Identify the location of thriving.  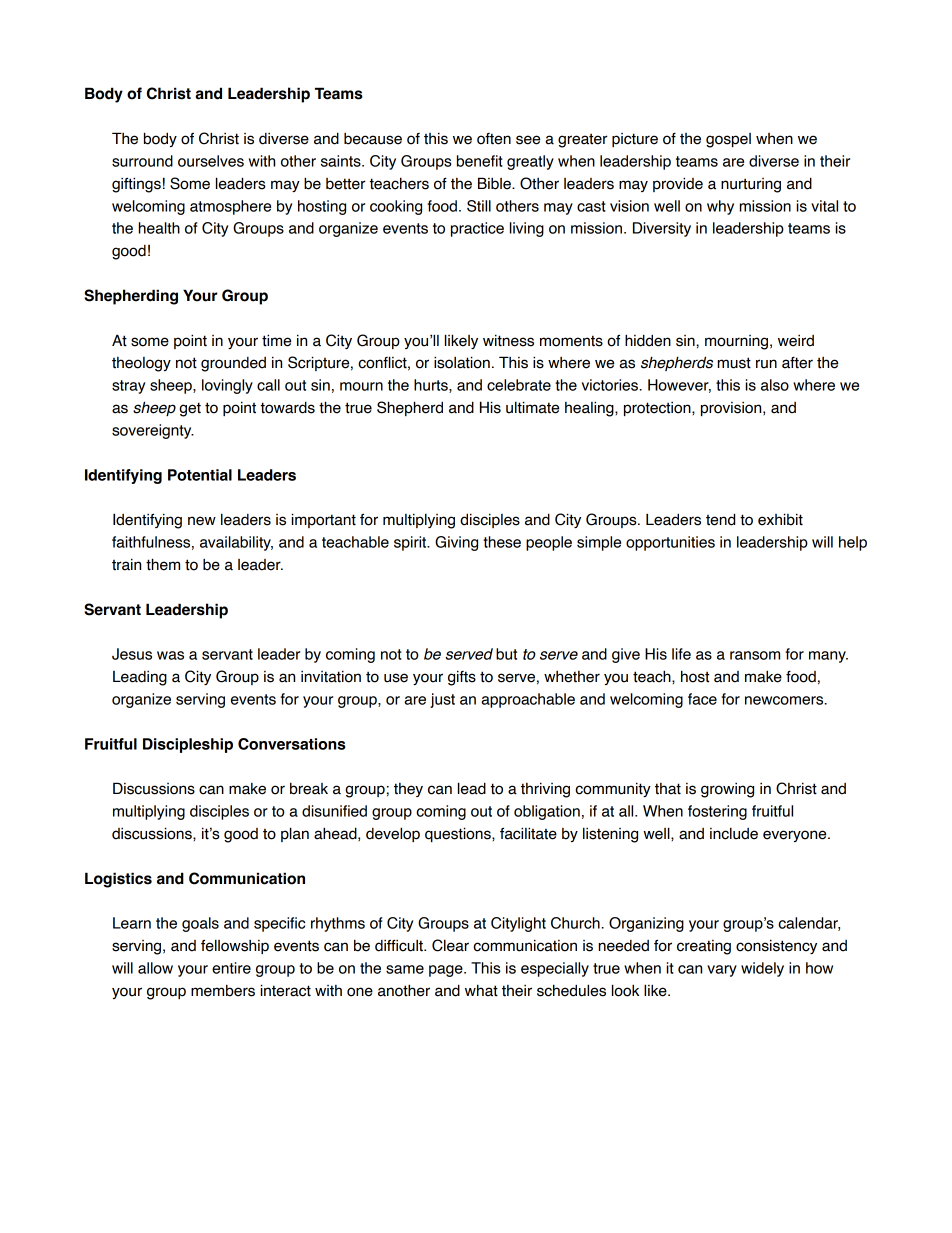
(545, 790).
